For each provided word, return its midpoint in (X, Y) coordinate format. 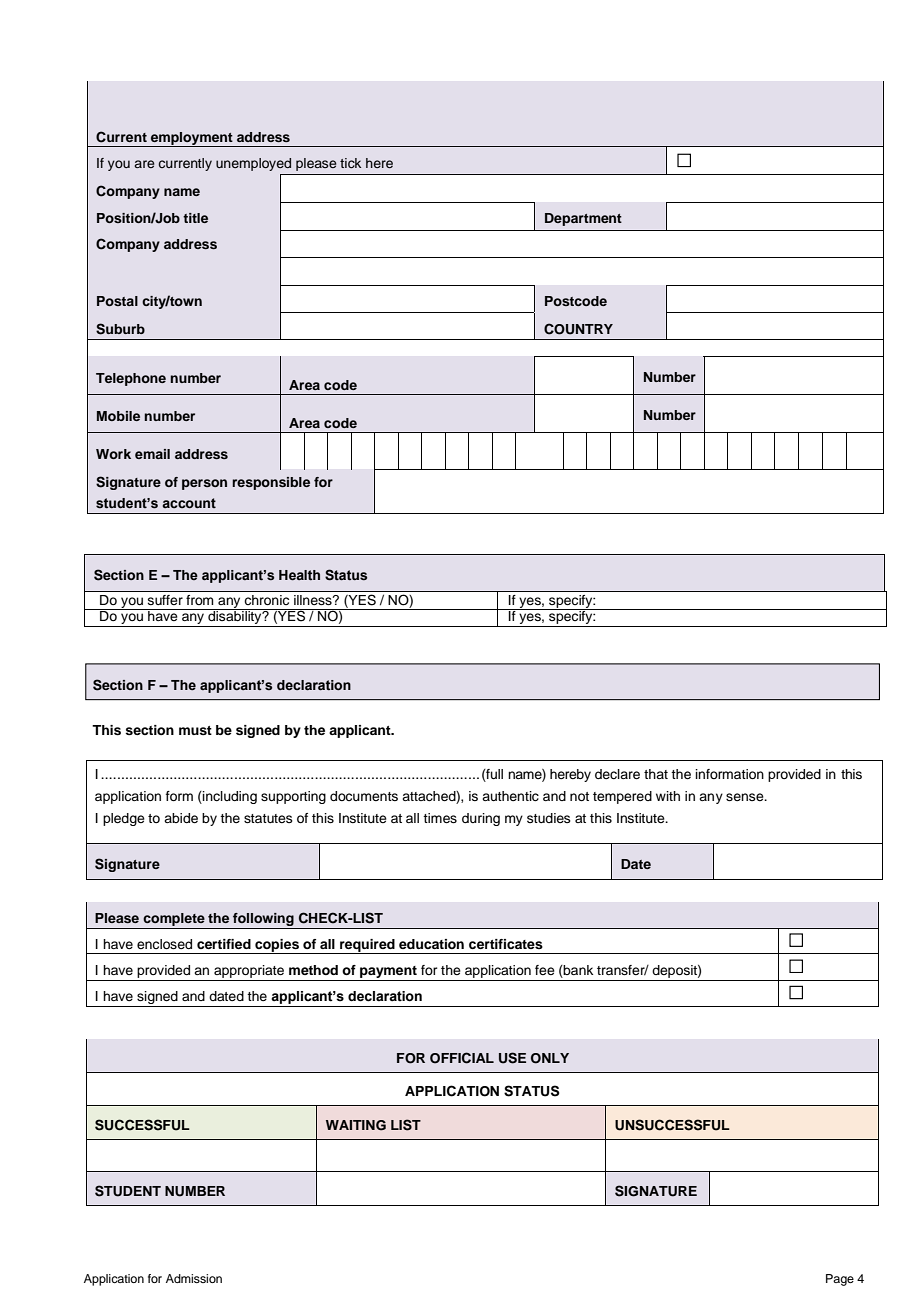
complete (174, 919)
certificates (506, 944)
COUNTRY (578, 329)
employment (192, 139)
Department (583, 219)
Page (840, 1280)
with (668, 796)
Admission (194, 1278)
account (189, 503)
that (656, 774)
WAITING (356, 1125)
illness (314, 600)
